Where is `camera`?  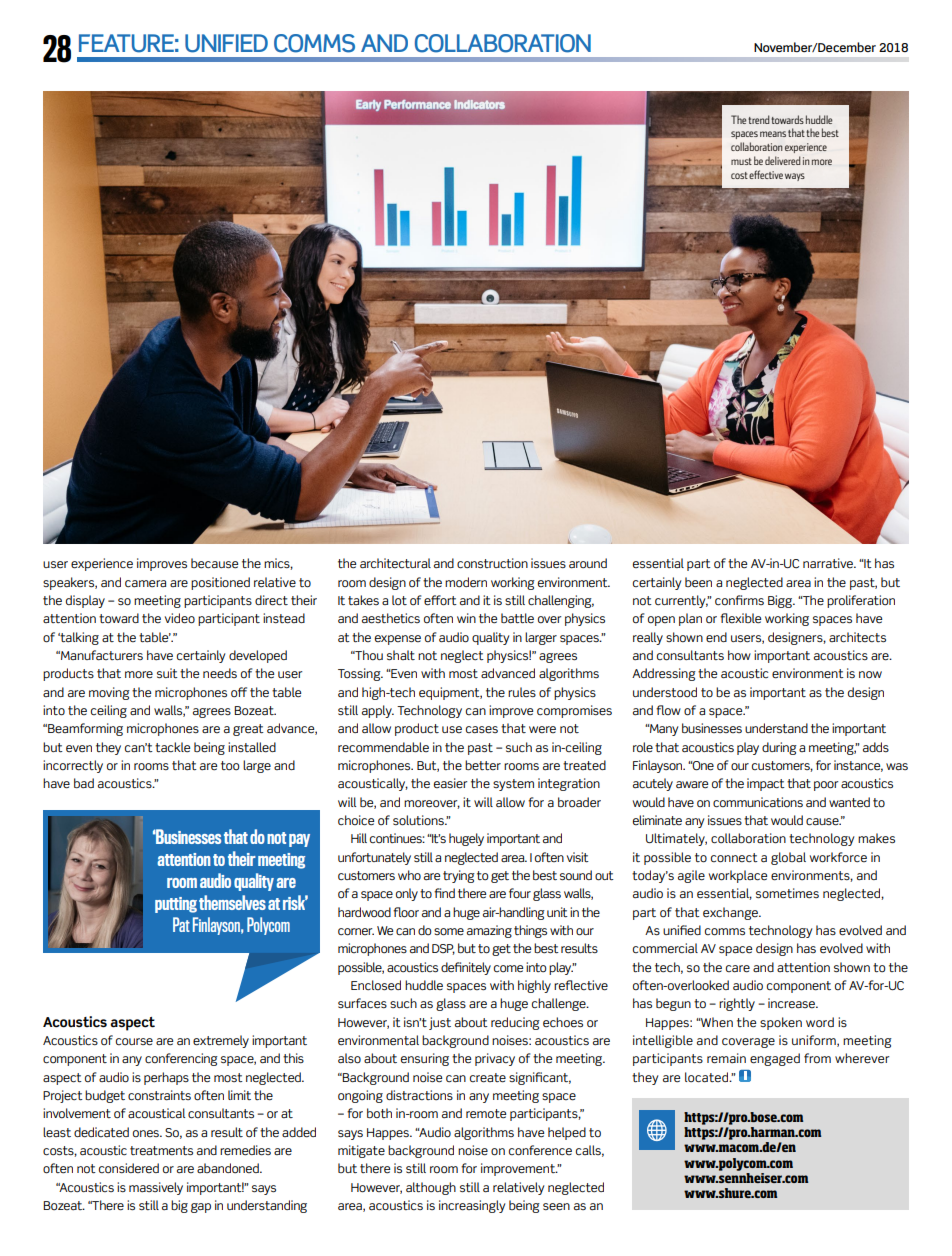
camera is located at coordinates (145, 584).
